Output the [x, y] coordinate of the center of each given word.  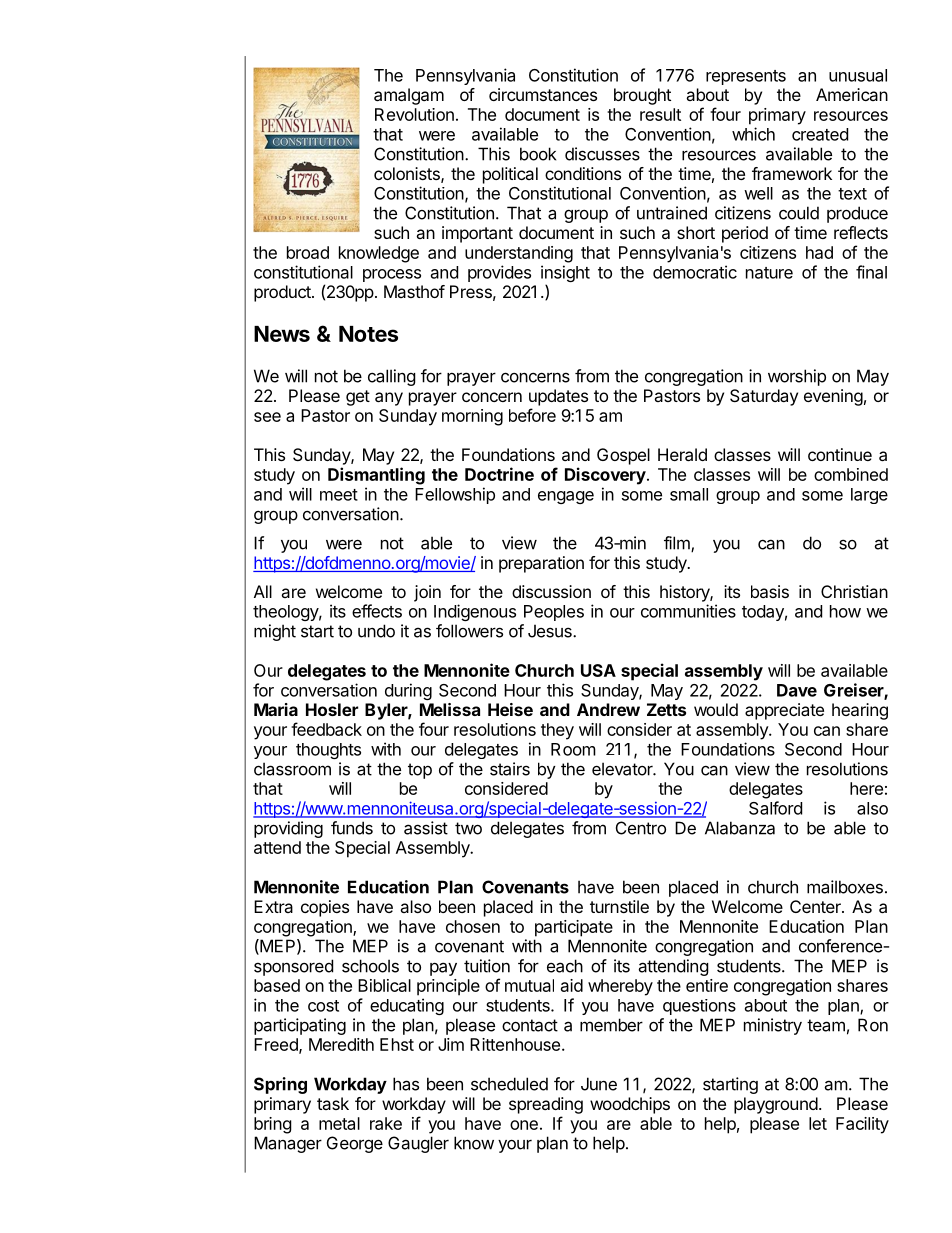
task [333, 1103]
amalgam [409, 96]
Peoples [554, 613]
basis [770, 591]
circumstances [543, 94]
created [820, 134]
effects [377, 611]
